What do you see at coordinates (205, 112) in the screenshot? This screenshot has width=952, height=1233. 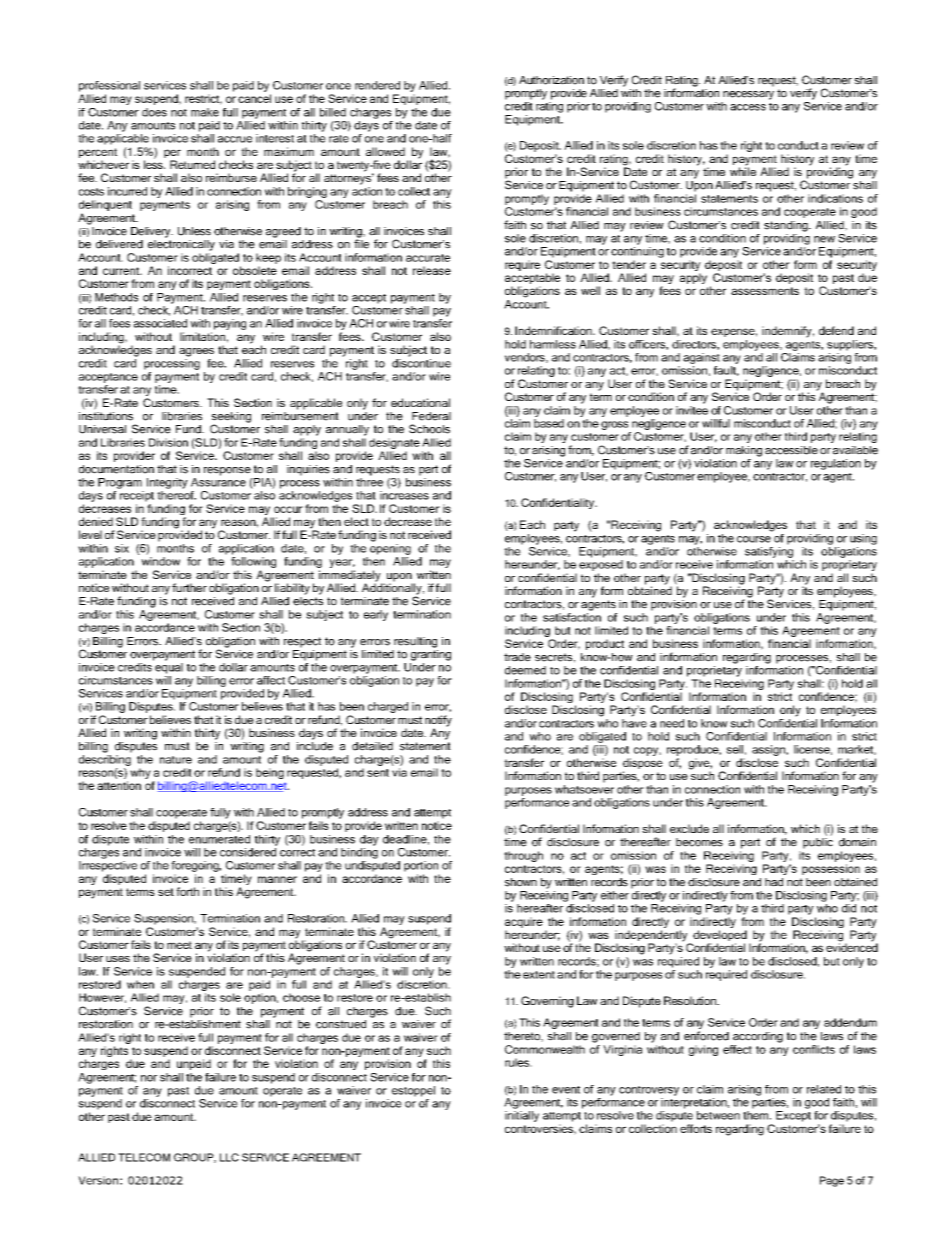 I see `make` at bounding box center [205, 112].
